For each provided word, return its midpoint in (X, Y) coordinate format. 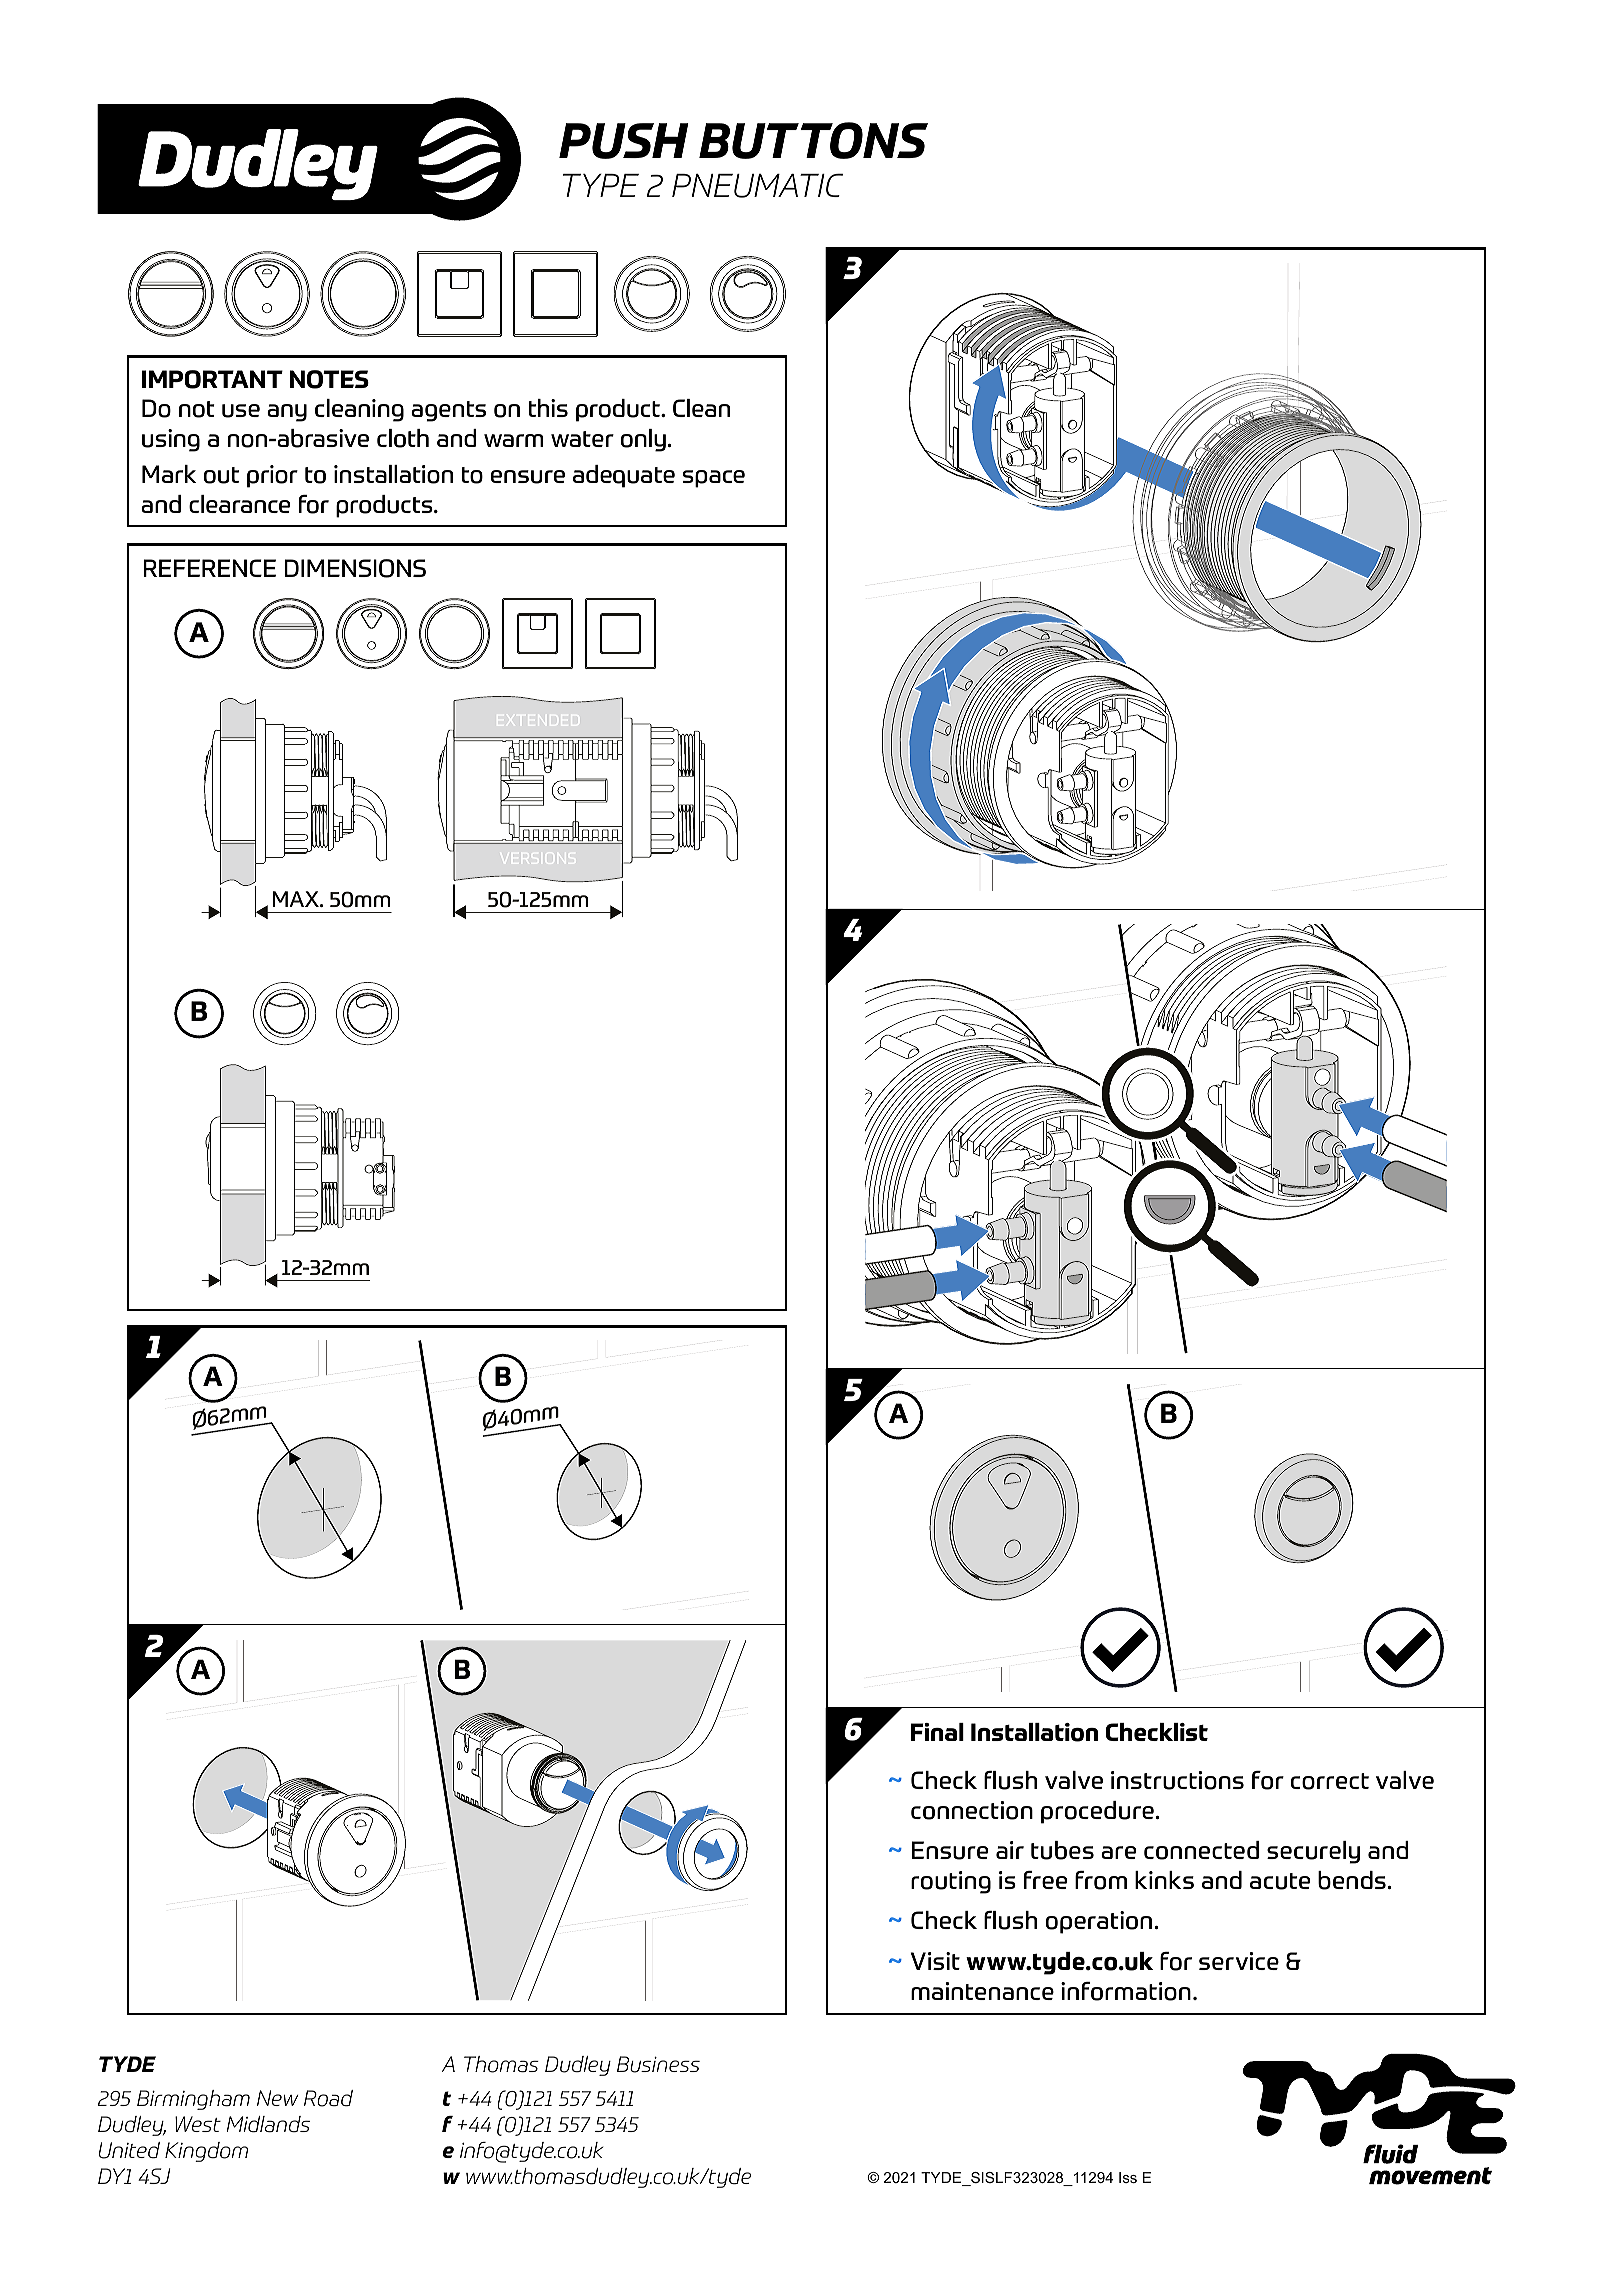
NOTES (329, 379)
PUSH (623, 141)
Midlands (268, 2124)
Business (658, 2064)
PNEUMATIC (757, 185)
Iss (1128, 2177)
